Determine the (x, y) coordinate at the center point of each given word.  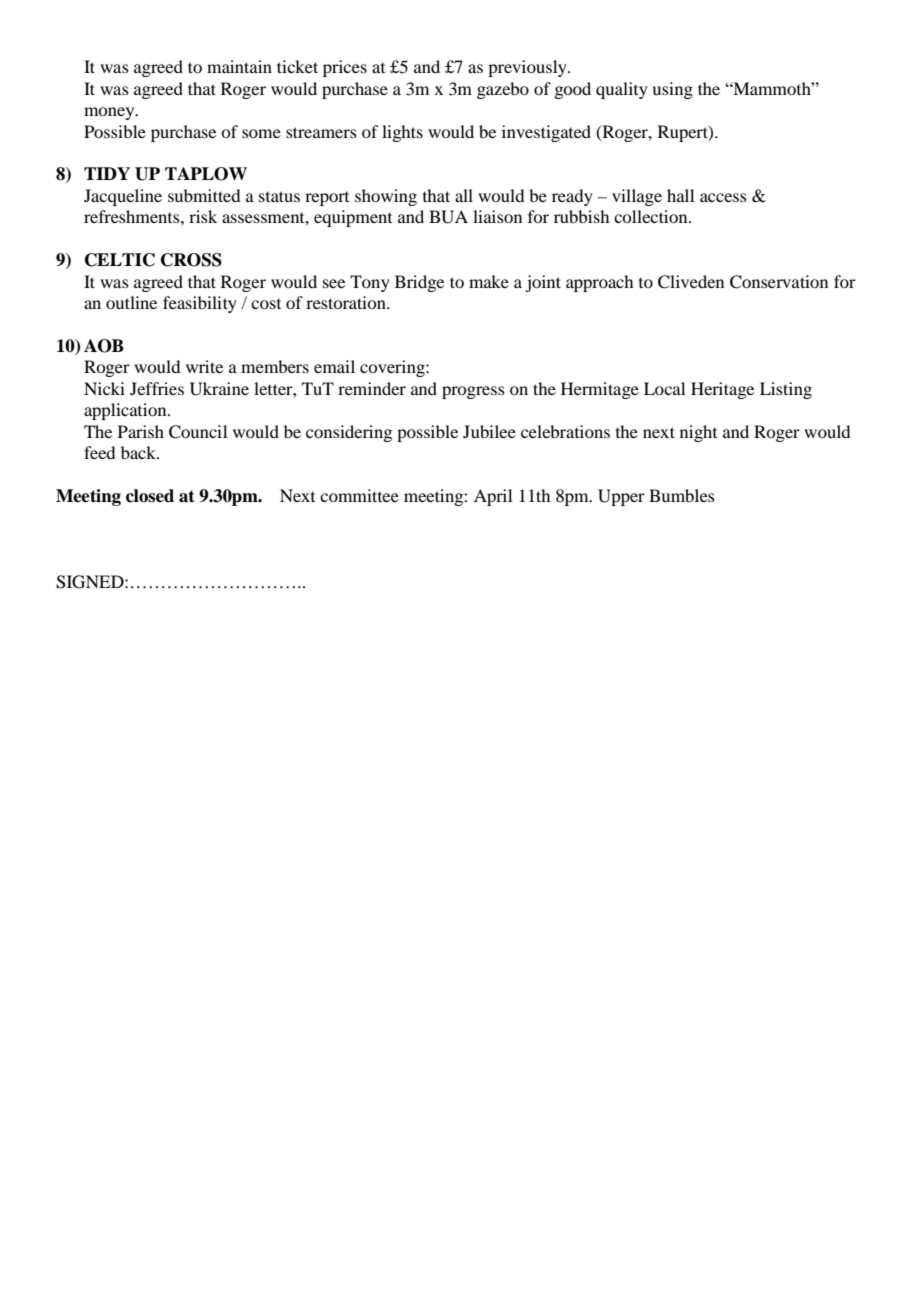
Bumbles (682, 495)
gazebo (503, 90)
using (672, 90)
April (493, 497)
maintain (239, 66)
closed (150, 496)
